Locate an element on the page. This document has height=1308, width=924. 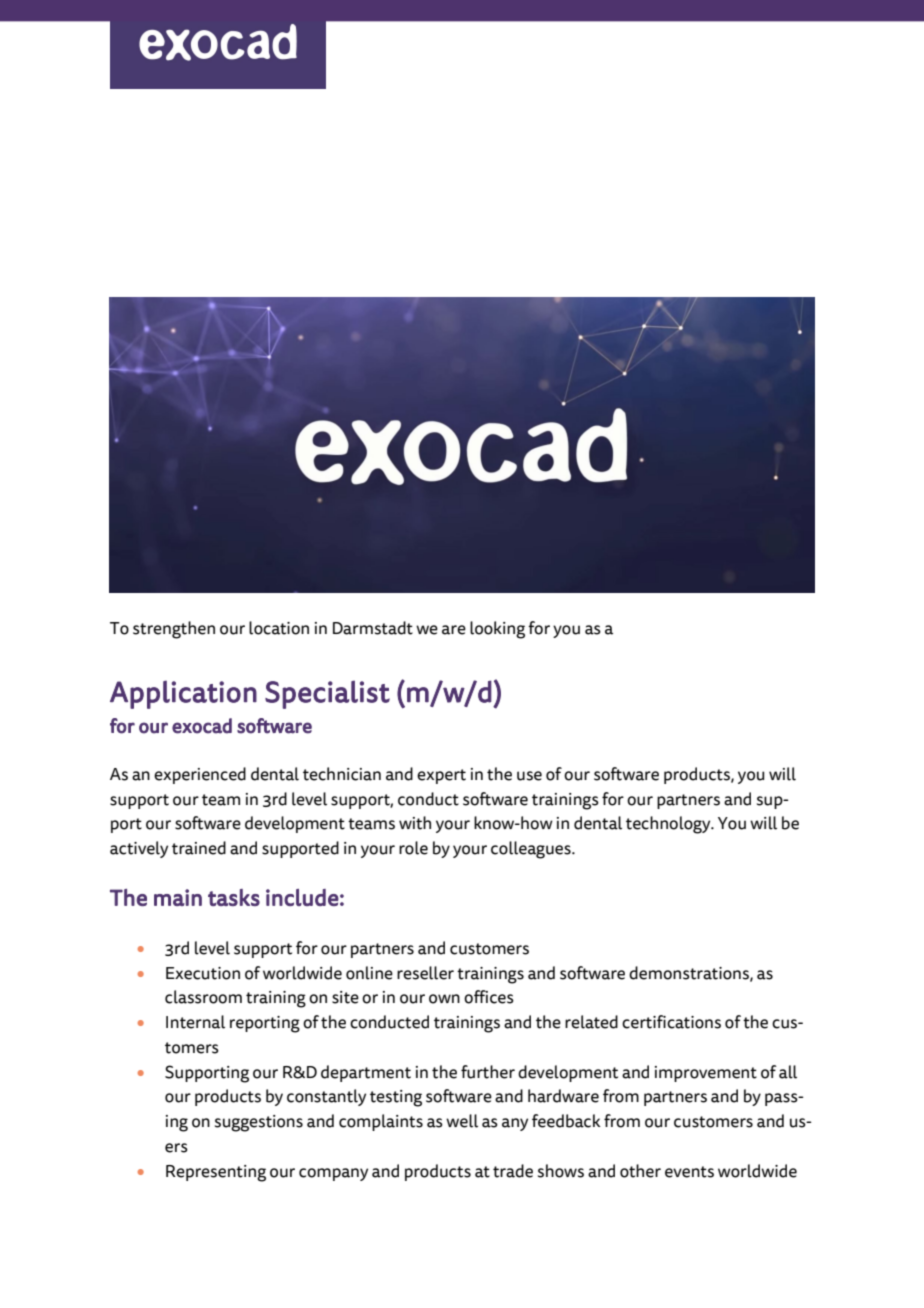
classroom is located at coordinates (203, 997).
